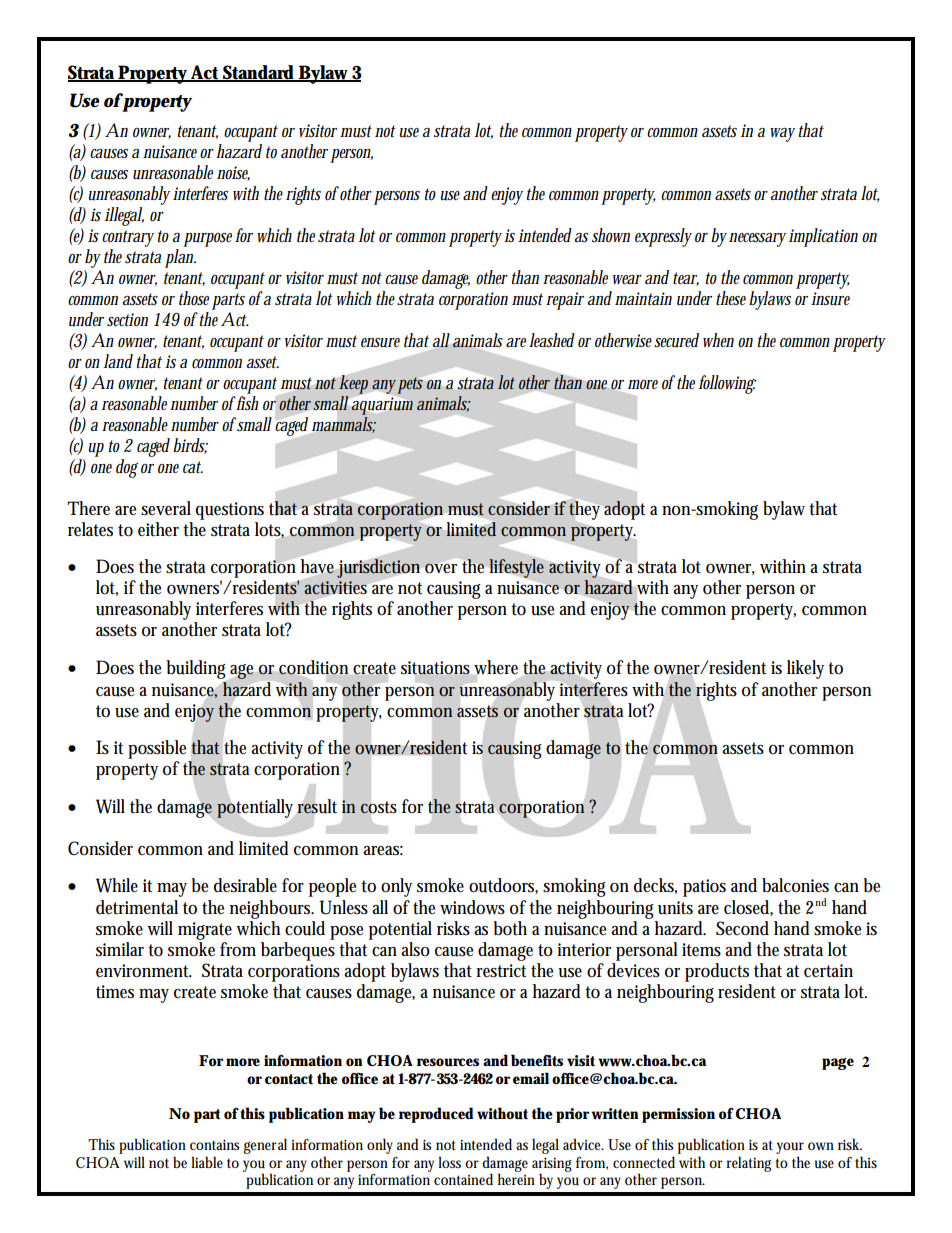 This screenshot has height=1233, width=952. Describe the element at coordinates (259, 73) in the screenshot. I see `Standard` at that location.
